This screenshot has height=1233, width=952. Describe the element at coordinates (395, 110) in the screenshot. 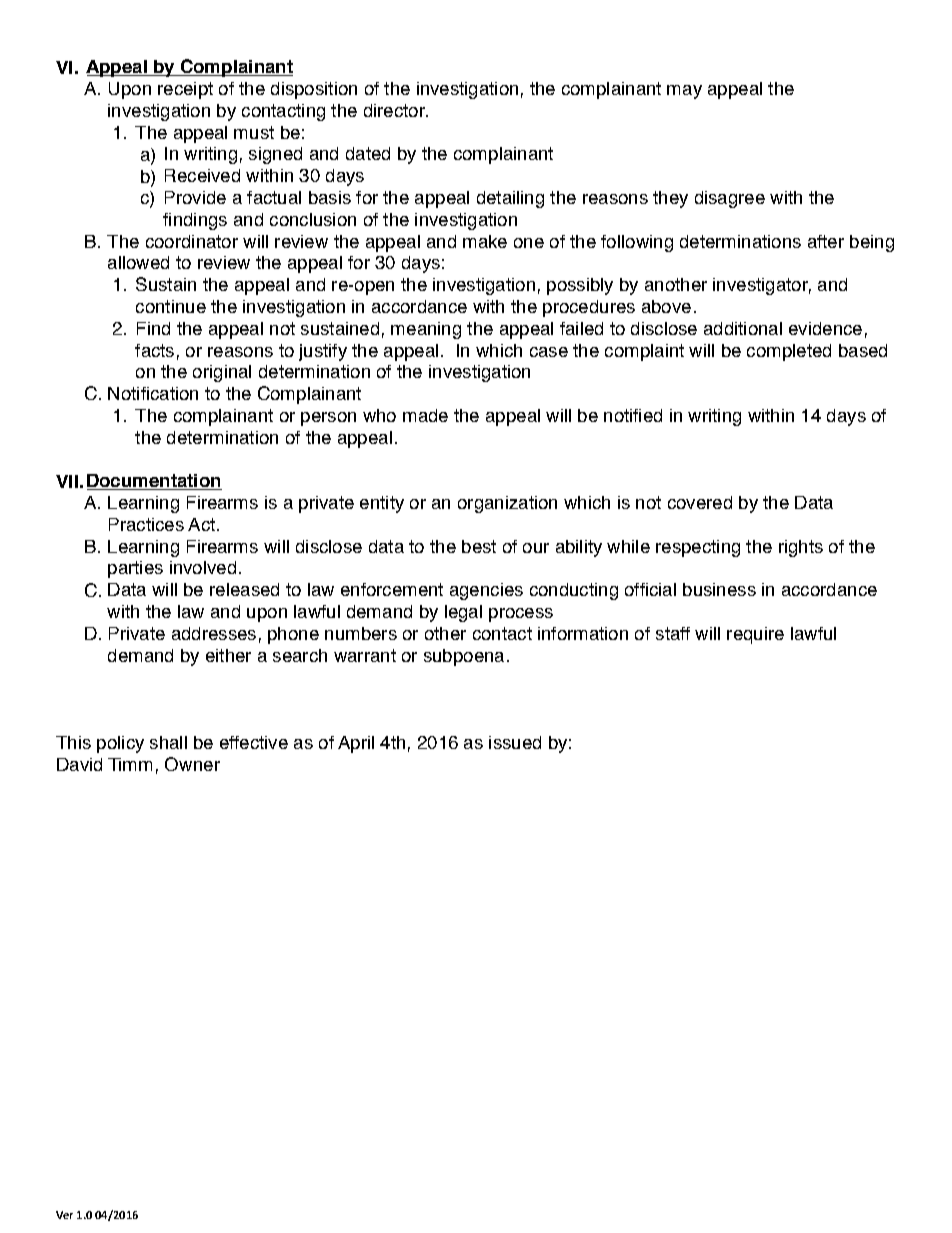

I see `director` at that location.
